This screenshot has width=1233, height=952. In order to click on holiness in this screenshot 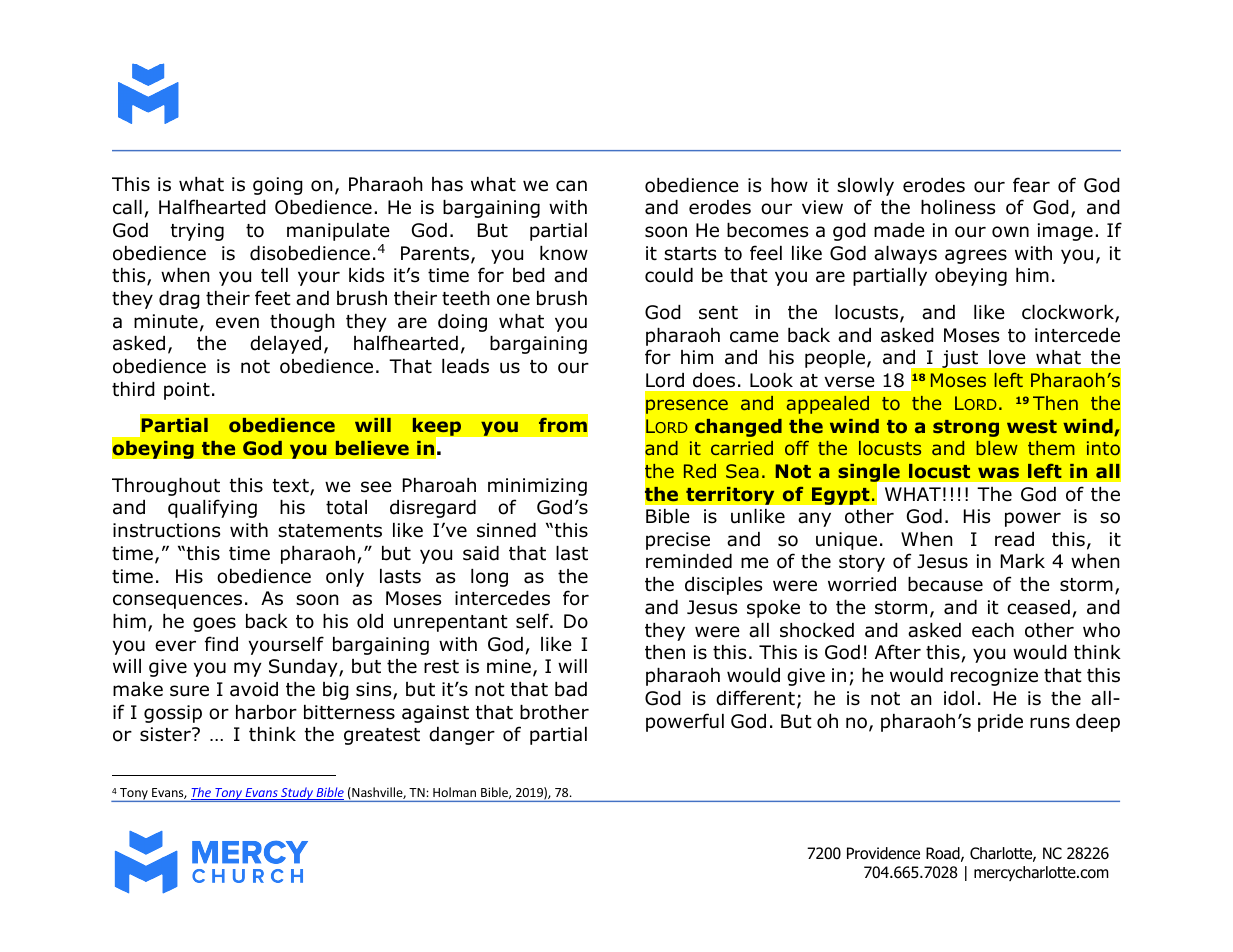, I will do `click(958, 207)`.
